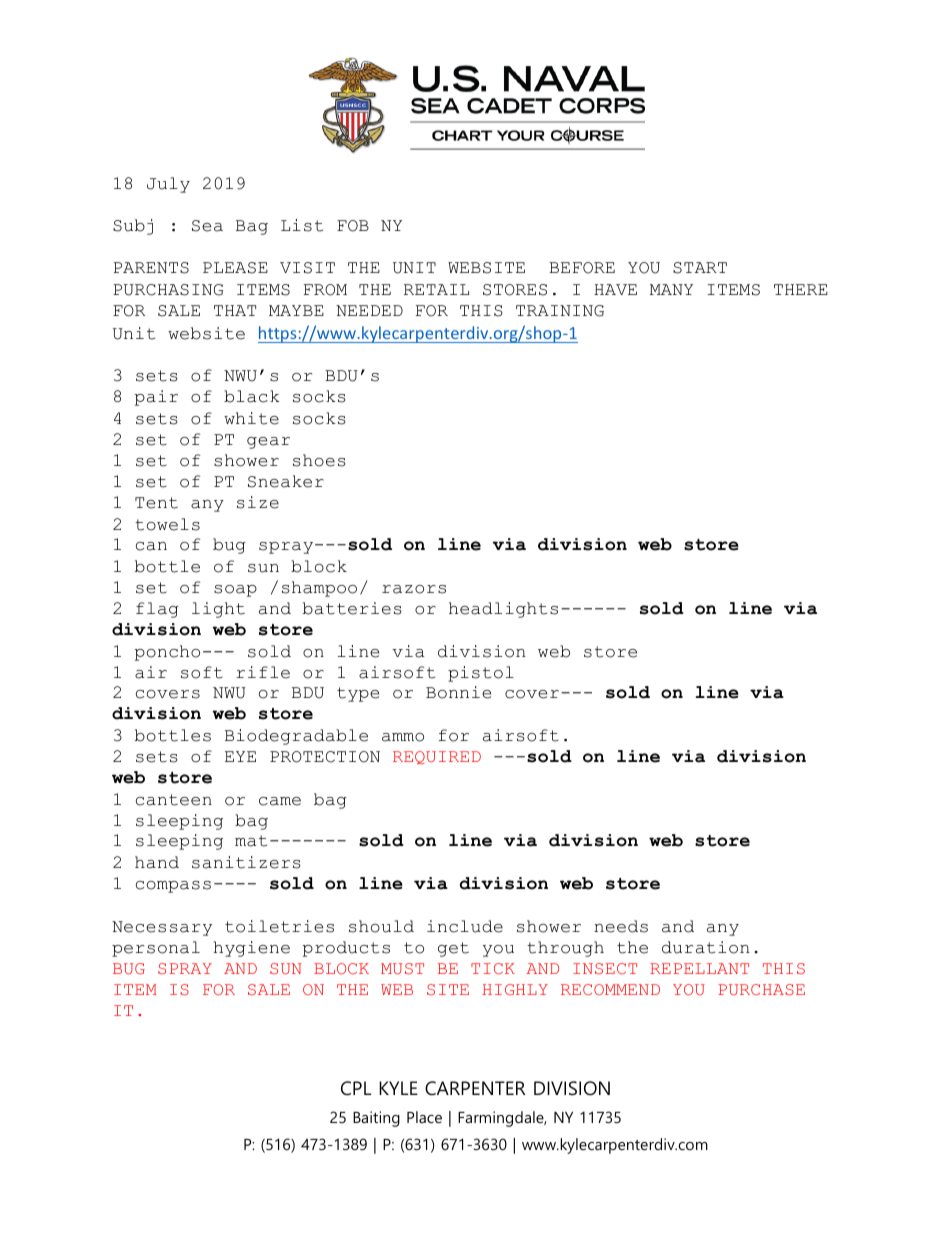 This image has width=952, height=1233. What do you see at coordinates (436, 289) in the image?
I see `RETAIL` at bounding box center [436, 289].
